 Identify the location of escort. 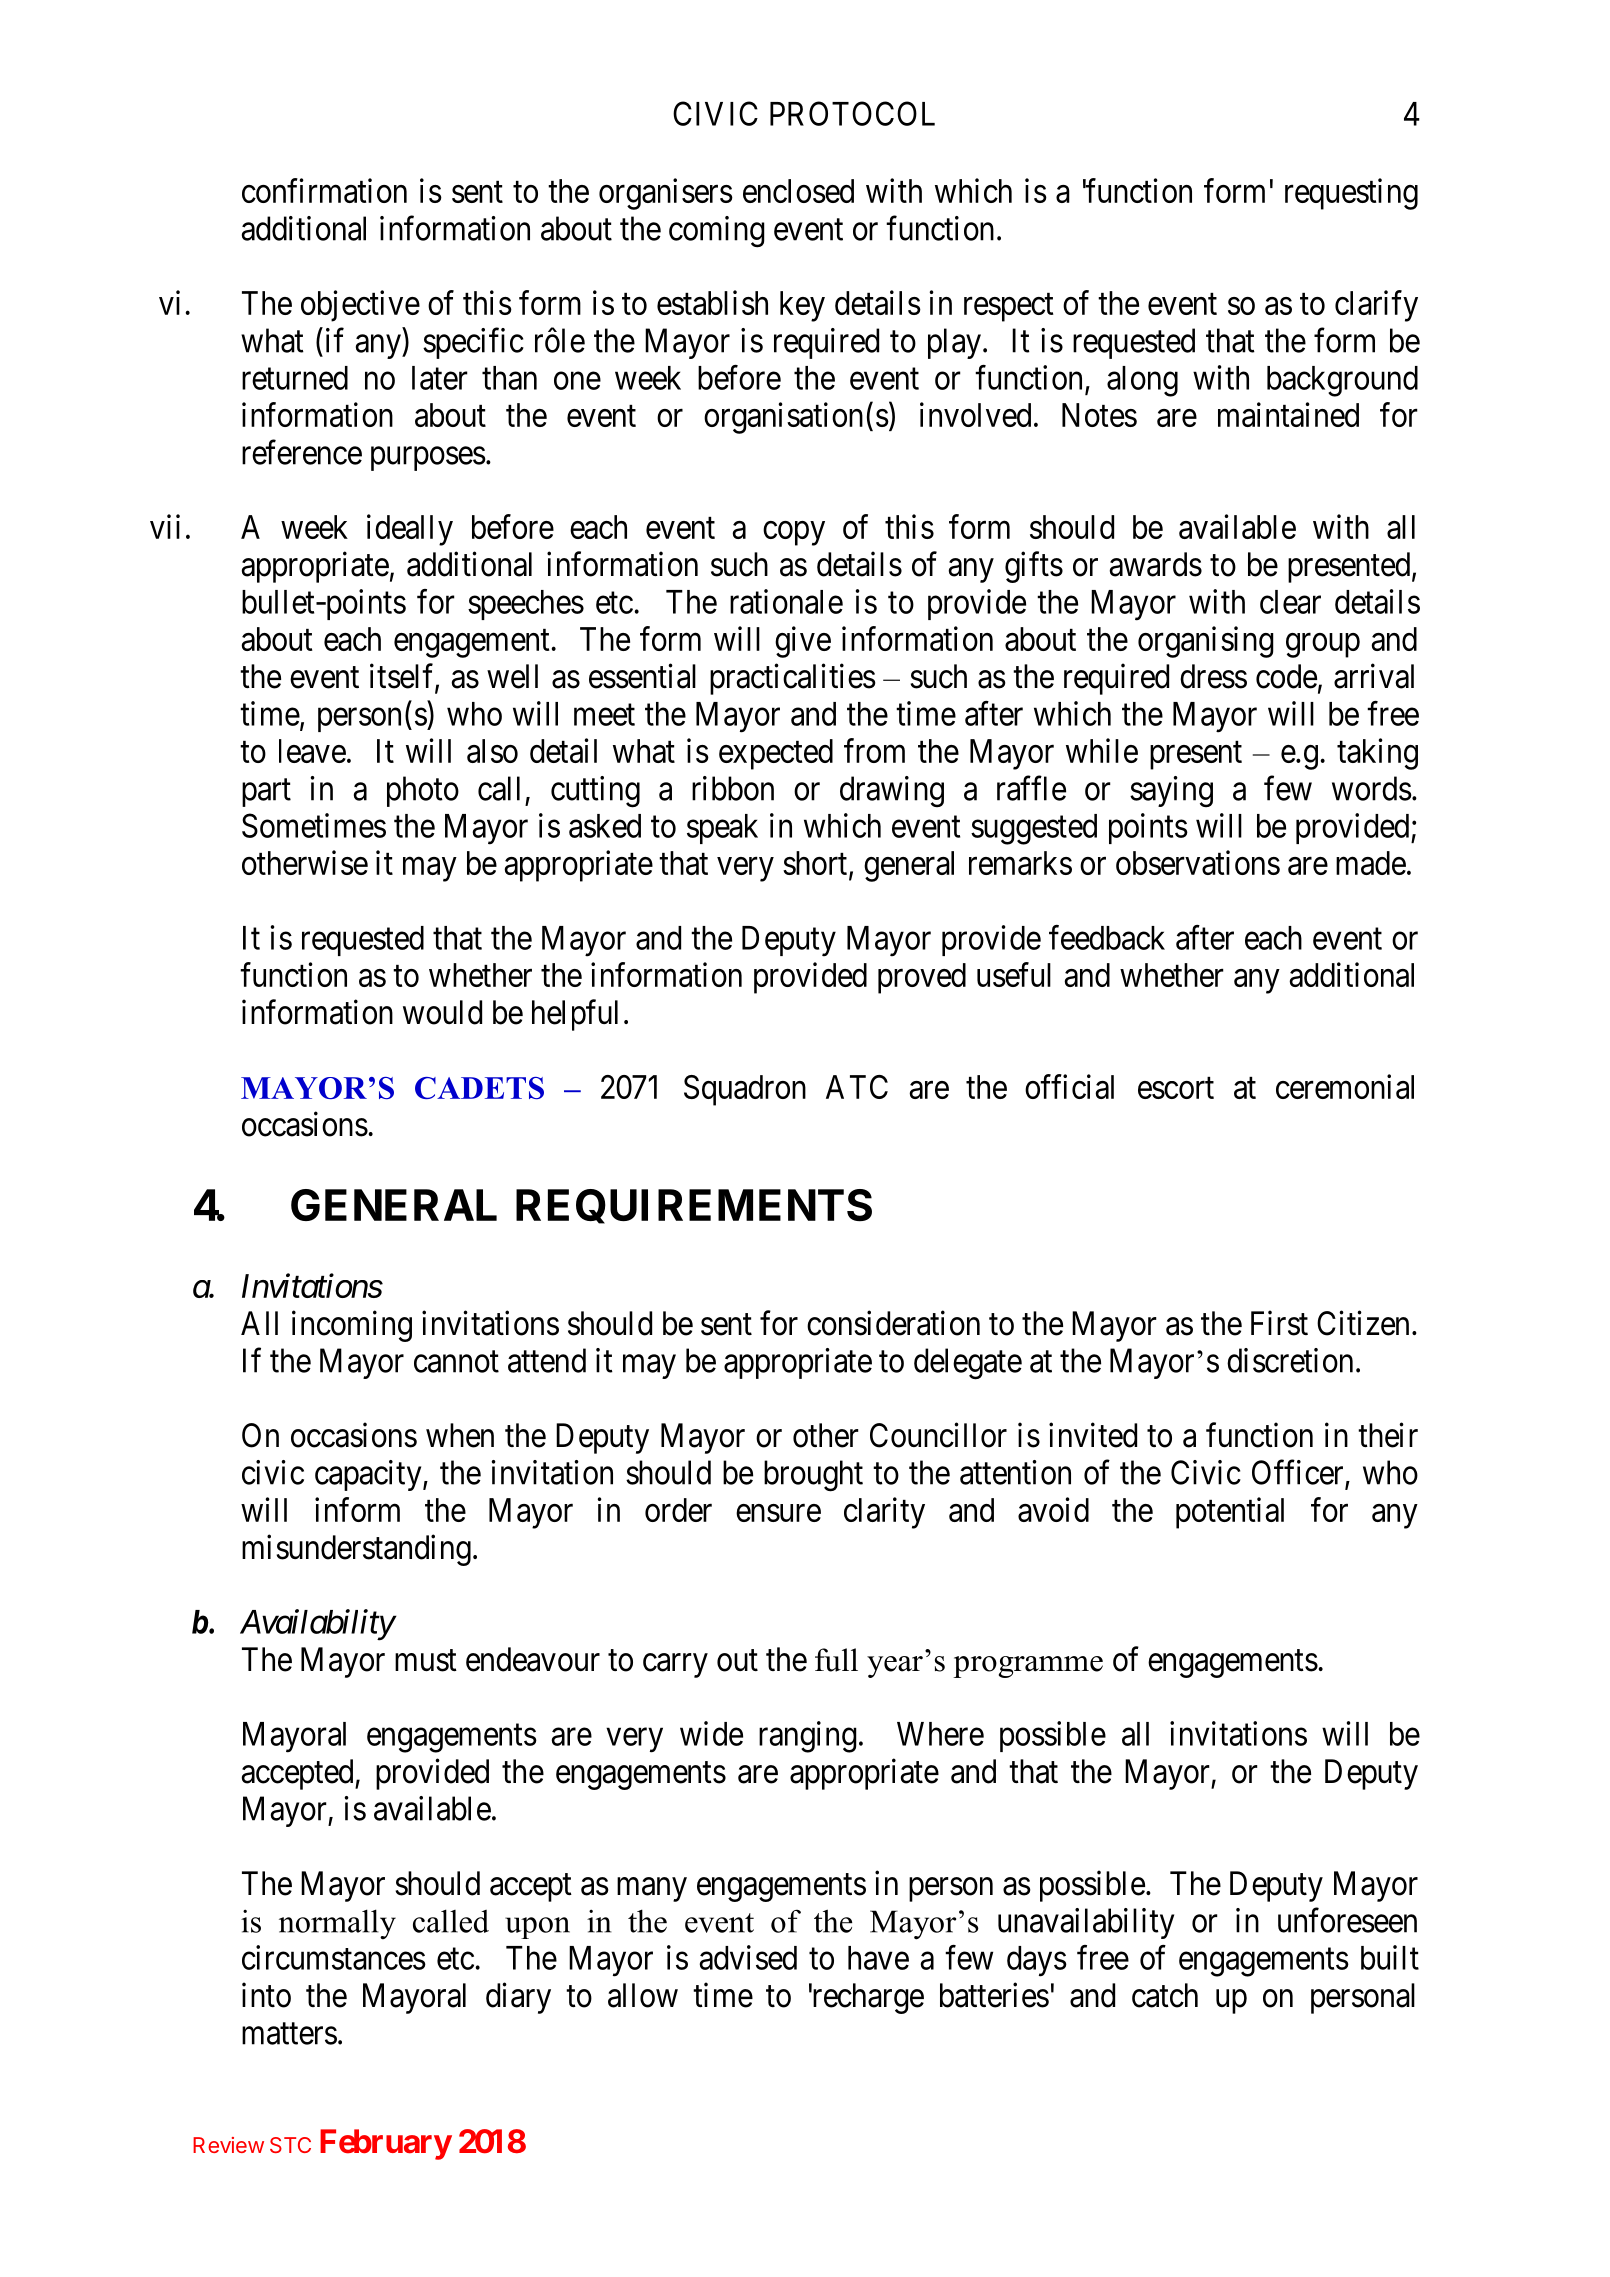
(1176, 1088).
